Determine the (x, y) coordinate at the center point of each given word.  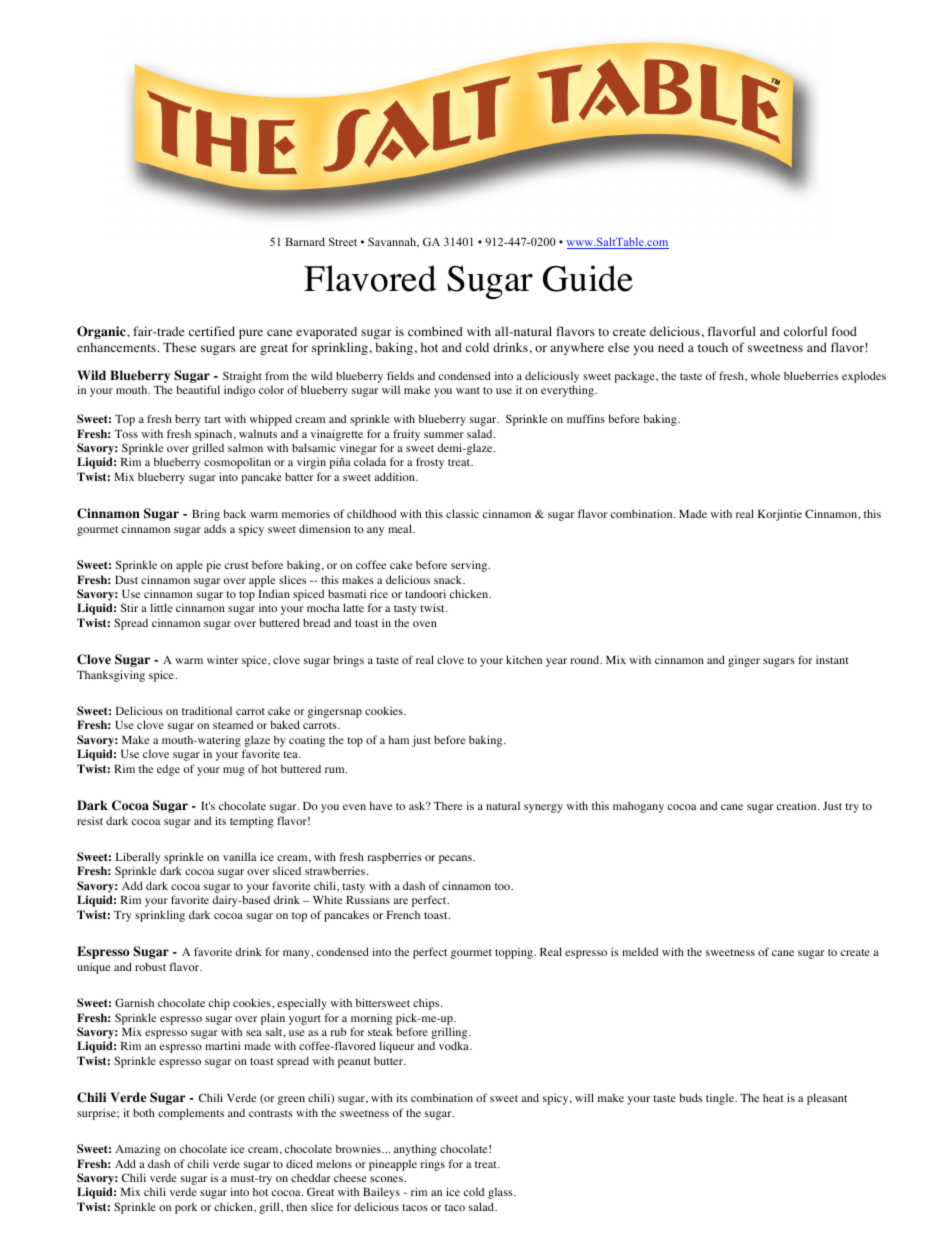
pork (186, 1208)
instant (832, 659)
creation (798, 805)
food (844, 331)
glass (501, 1193)
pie (213, 566)
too (503, 886)
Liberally (138, 859)
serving (470, 566)
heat (773, 1097)
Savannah (393, 242)
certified (212, 331)
